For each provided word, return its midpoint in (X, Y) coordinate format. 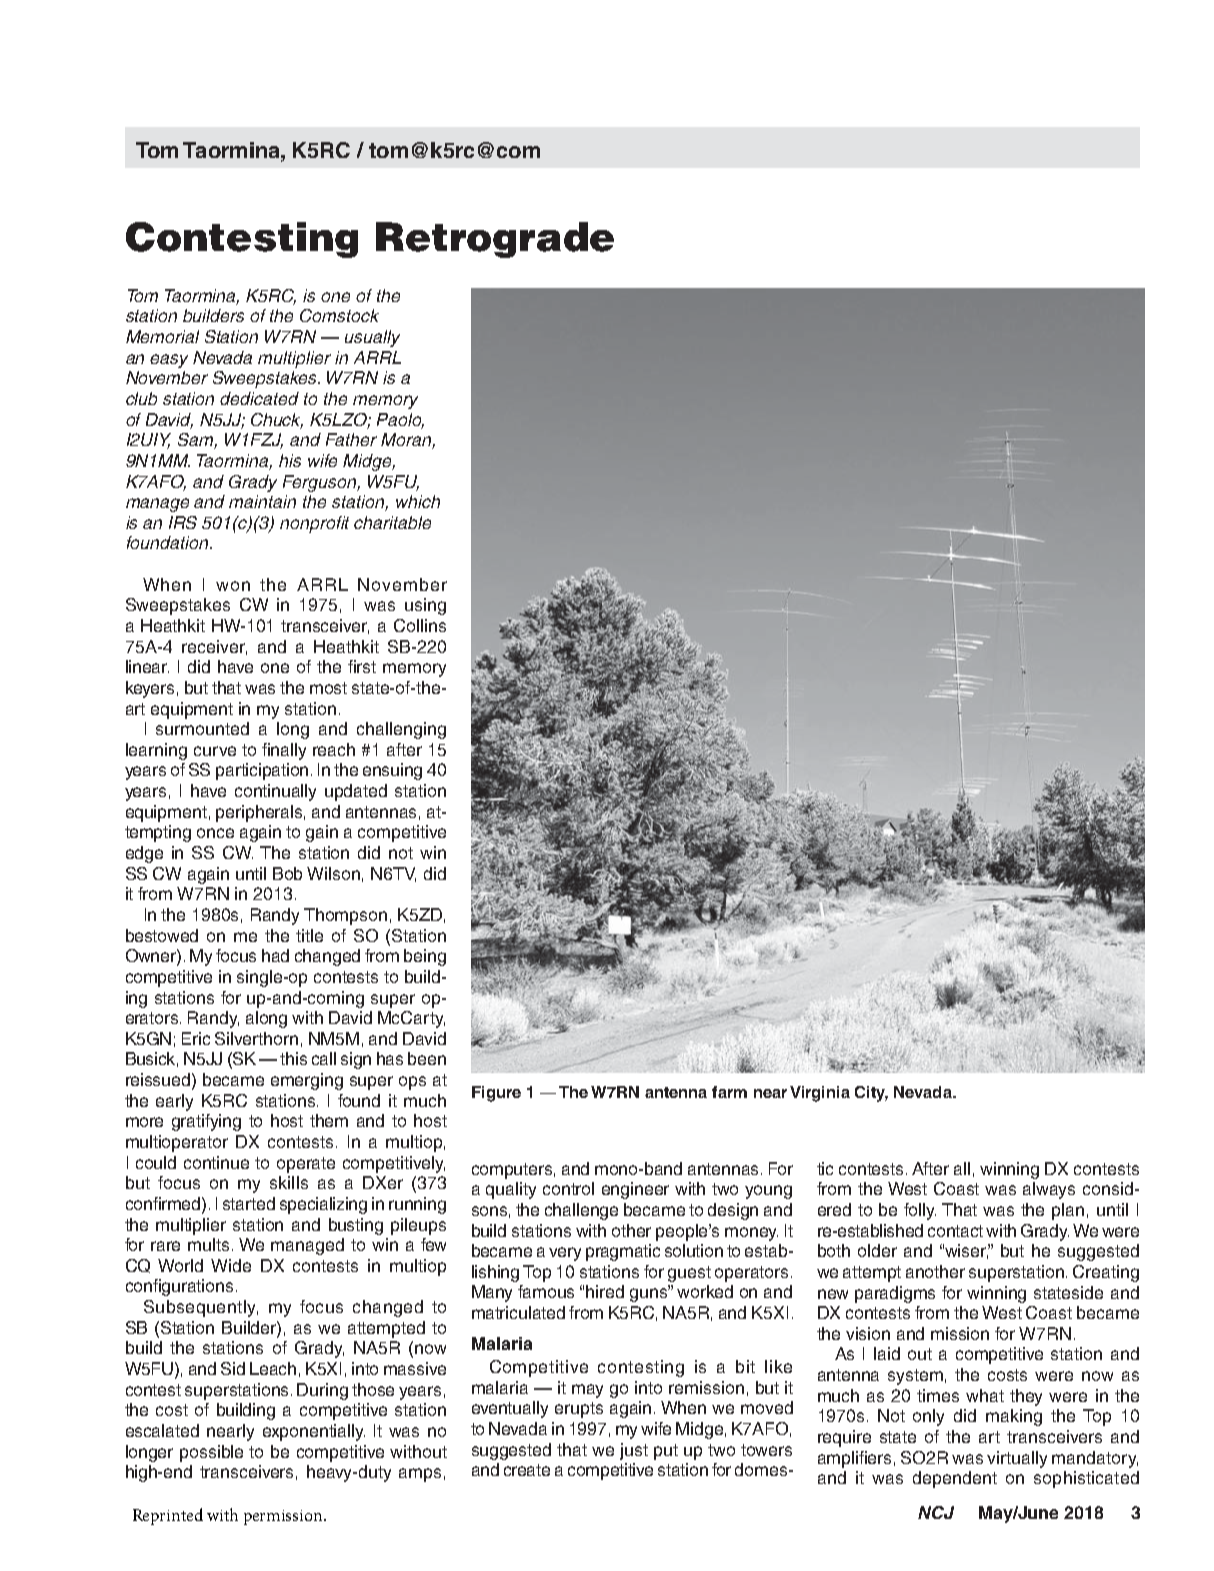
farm (729, 1092)
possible (211, 1453)
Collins (420, 625)
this (293, 1058)
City (871, 1094)
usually (372, 338)
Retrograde (495, 240)
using (425, 606)
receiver (214, 647)
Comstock (339, 315)
